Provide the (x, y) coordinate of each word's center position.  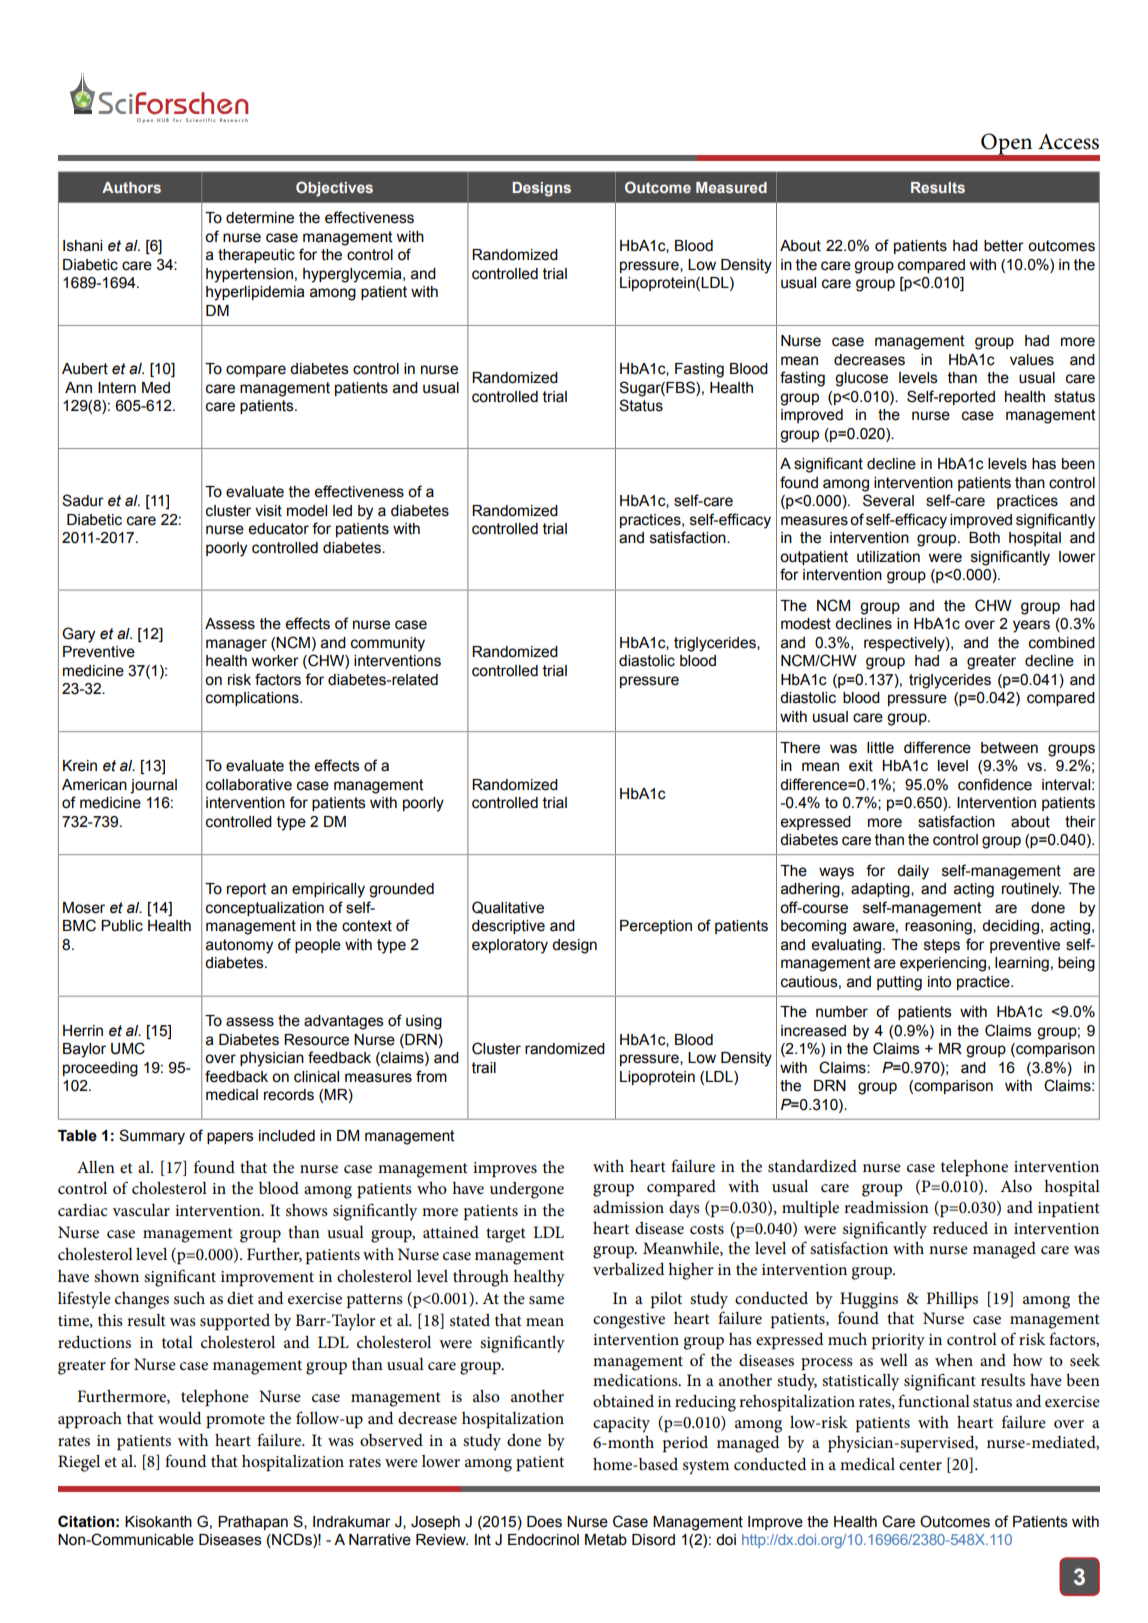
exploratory (510, 946)
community (388, 644)
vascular (141, 1210)
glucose (861, 379)
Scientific (200, 120)
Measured (731, 187)
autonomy (239, 946)
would (179, 1418)
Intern (117, 388)
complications (253, 699)
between (1009, 748)
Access (1068, 141)
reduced (960, 1228)
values (1032, 360)
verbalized (628, 1269)
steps (942, 946)
